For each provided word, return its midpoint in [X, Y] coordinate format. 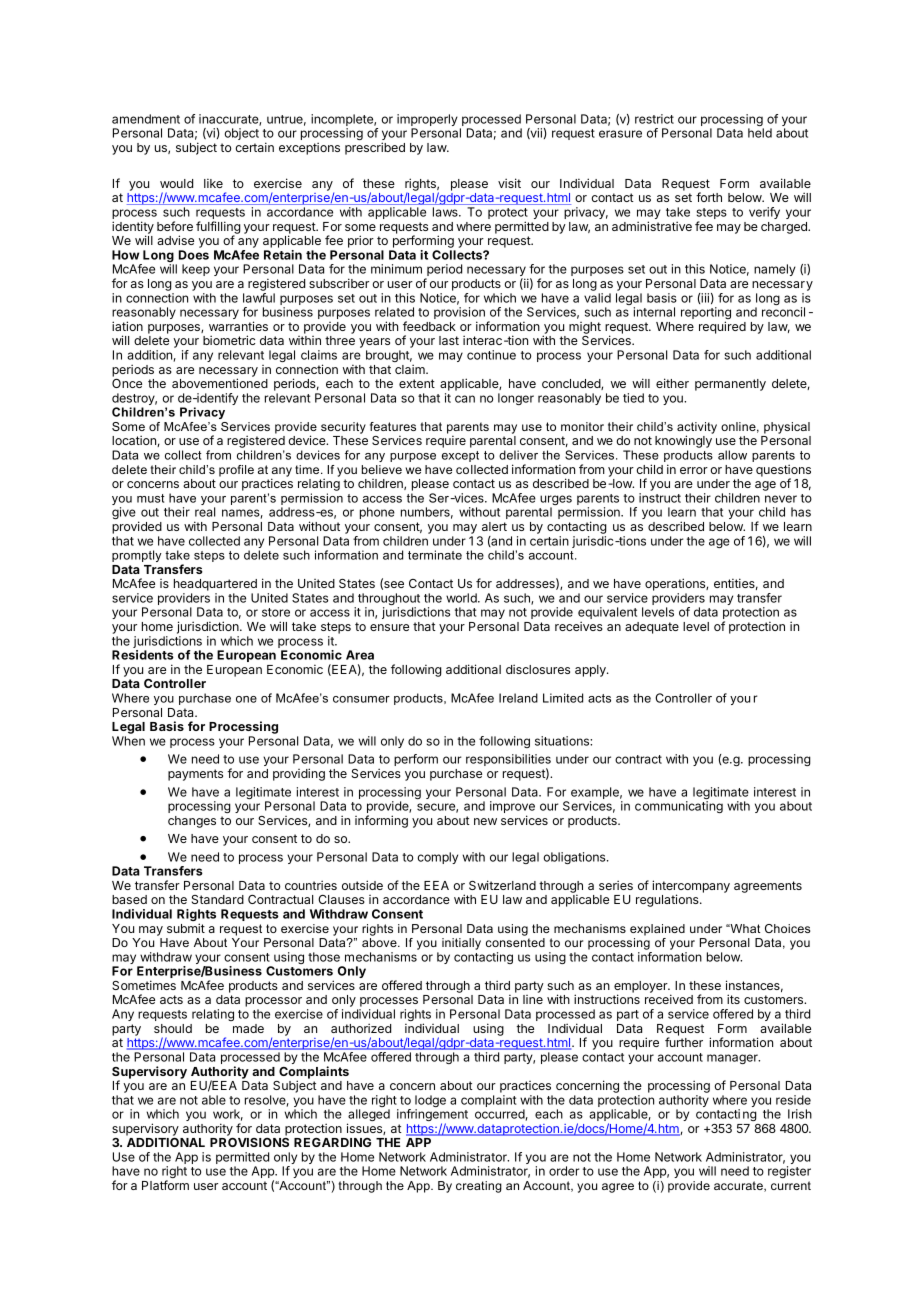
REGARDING [332, 1142]
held [760, 133]
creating [479, 1187]
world [462, 598]
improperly [427, 121]
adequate [652, 628]
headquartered [215, 585]
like [213, 183]
